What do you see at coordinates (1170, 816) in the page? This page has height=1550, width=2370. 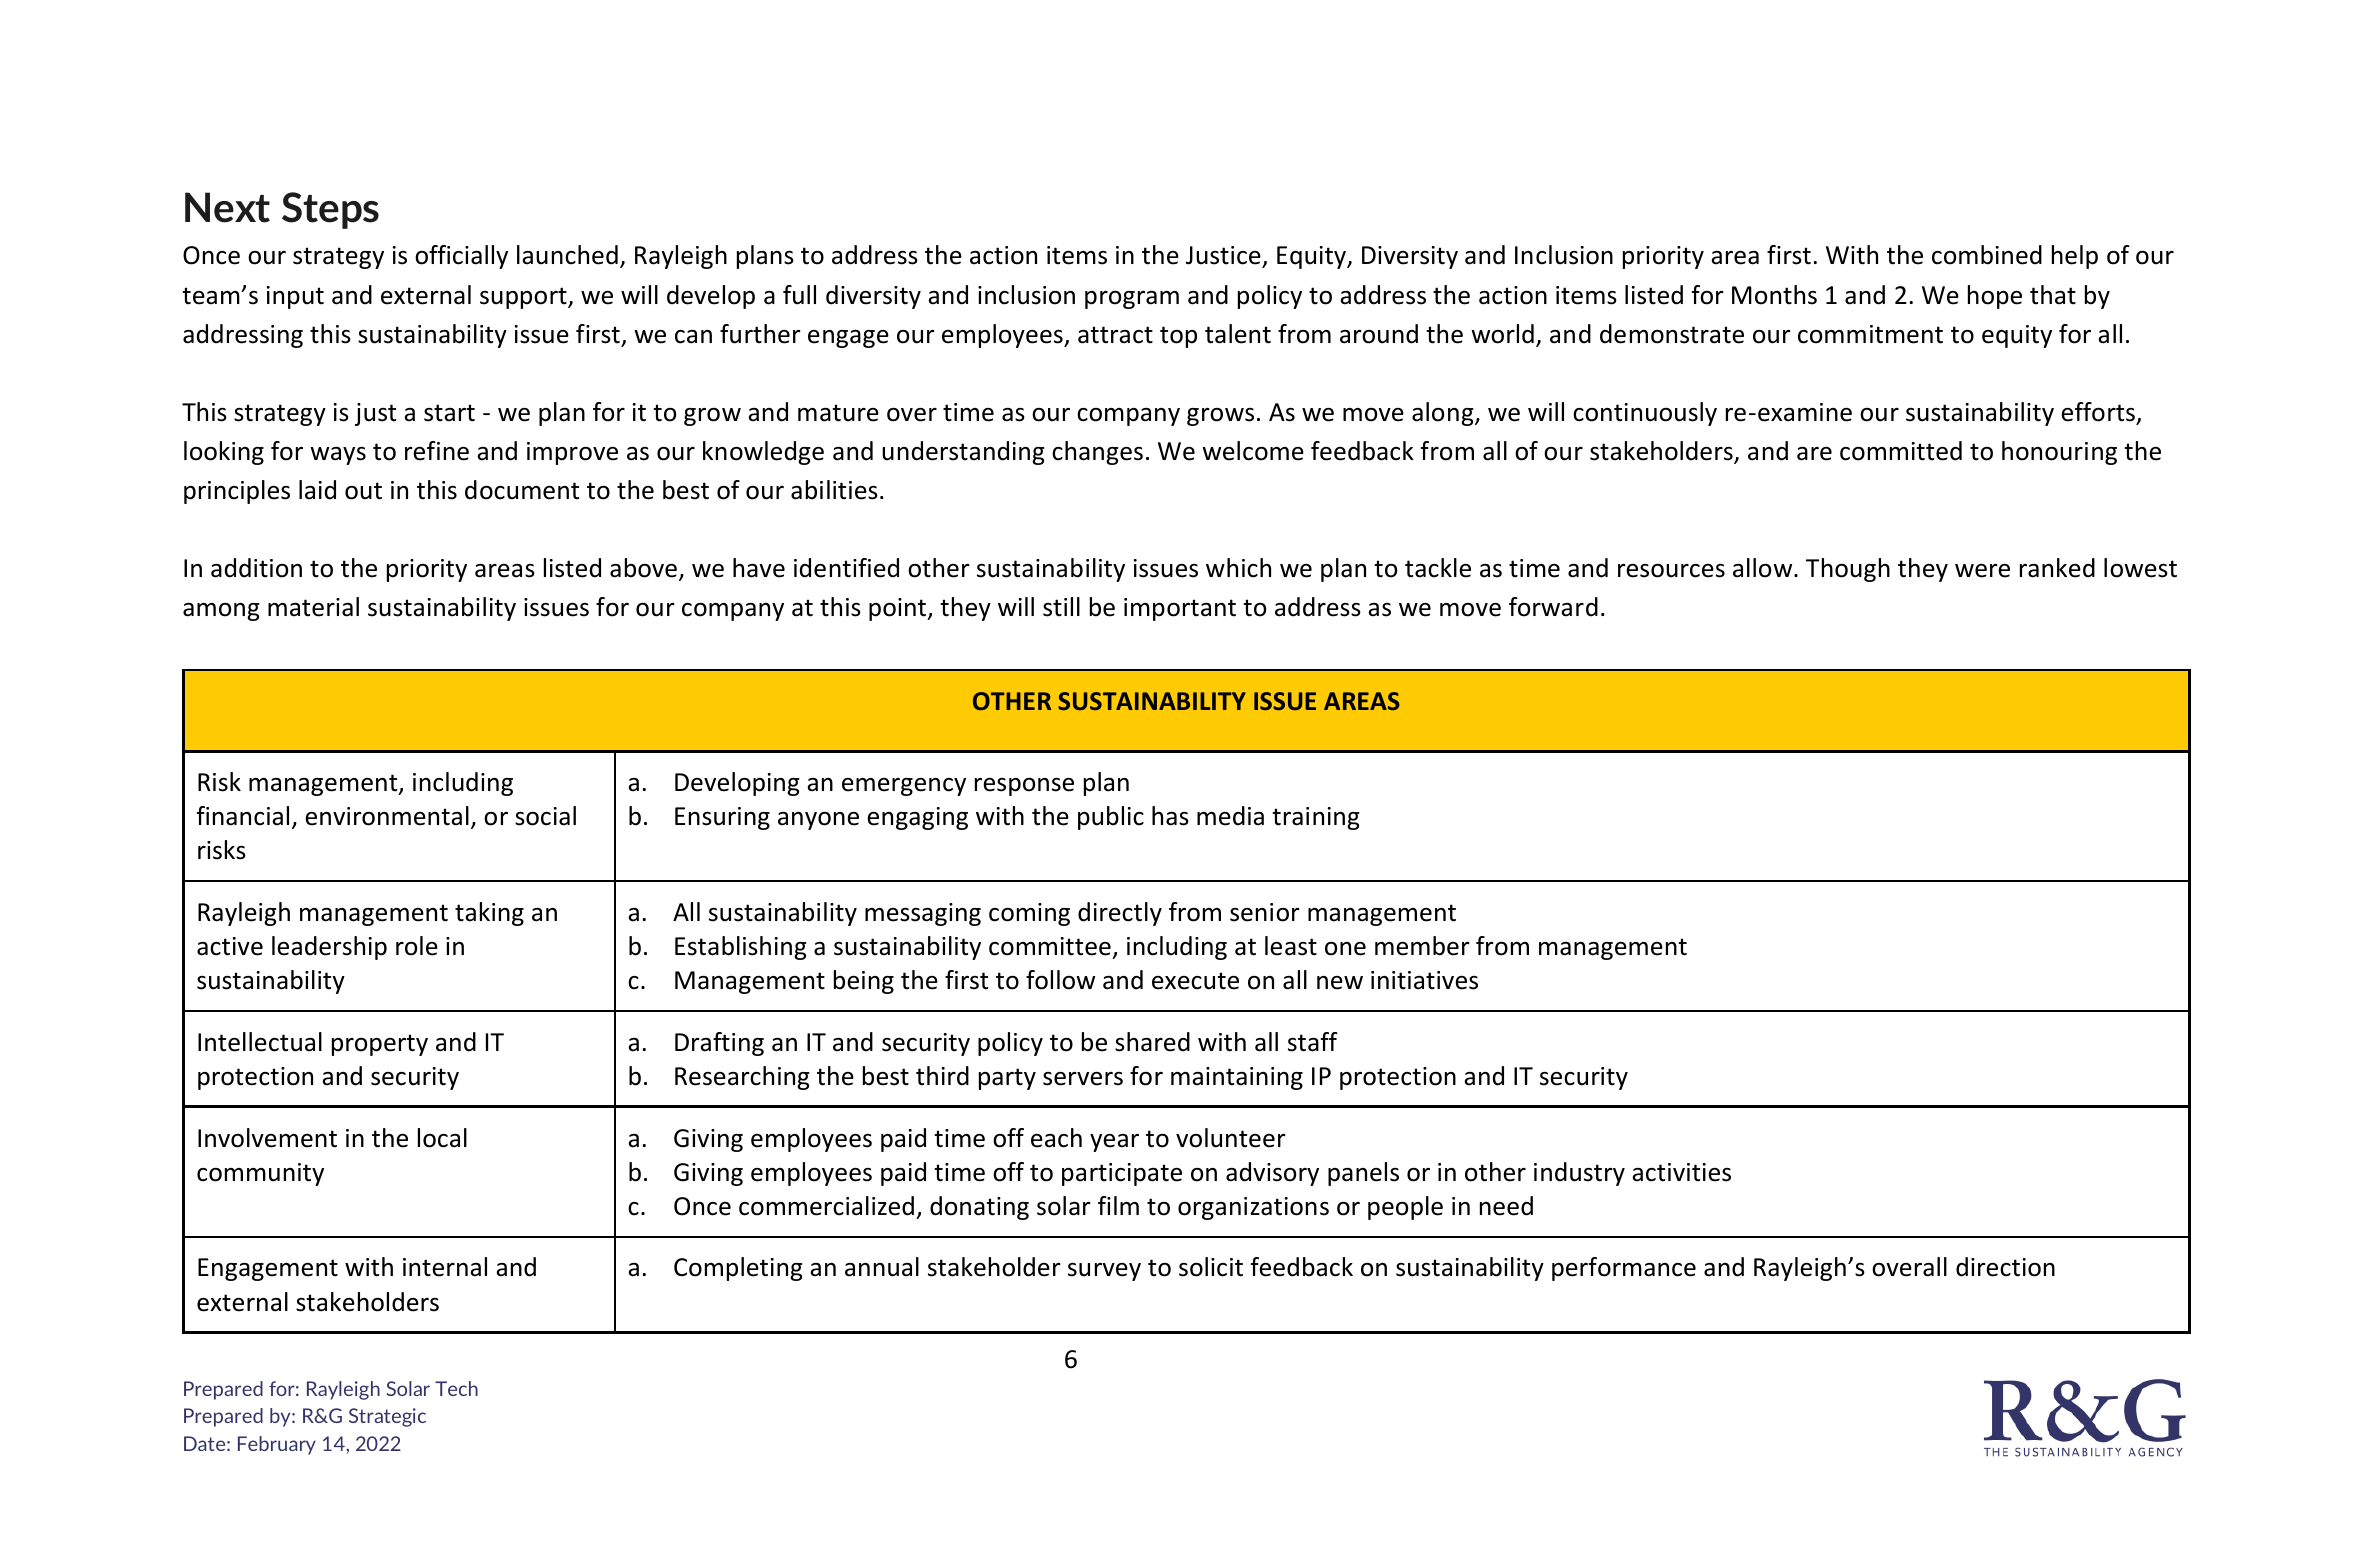 I see `has` at bounding box center [1170, 816].
